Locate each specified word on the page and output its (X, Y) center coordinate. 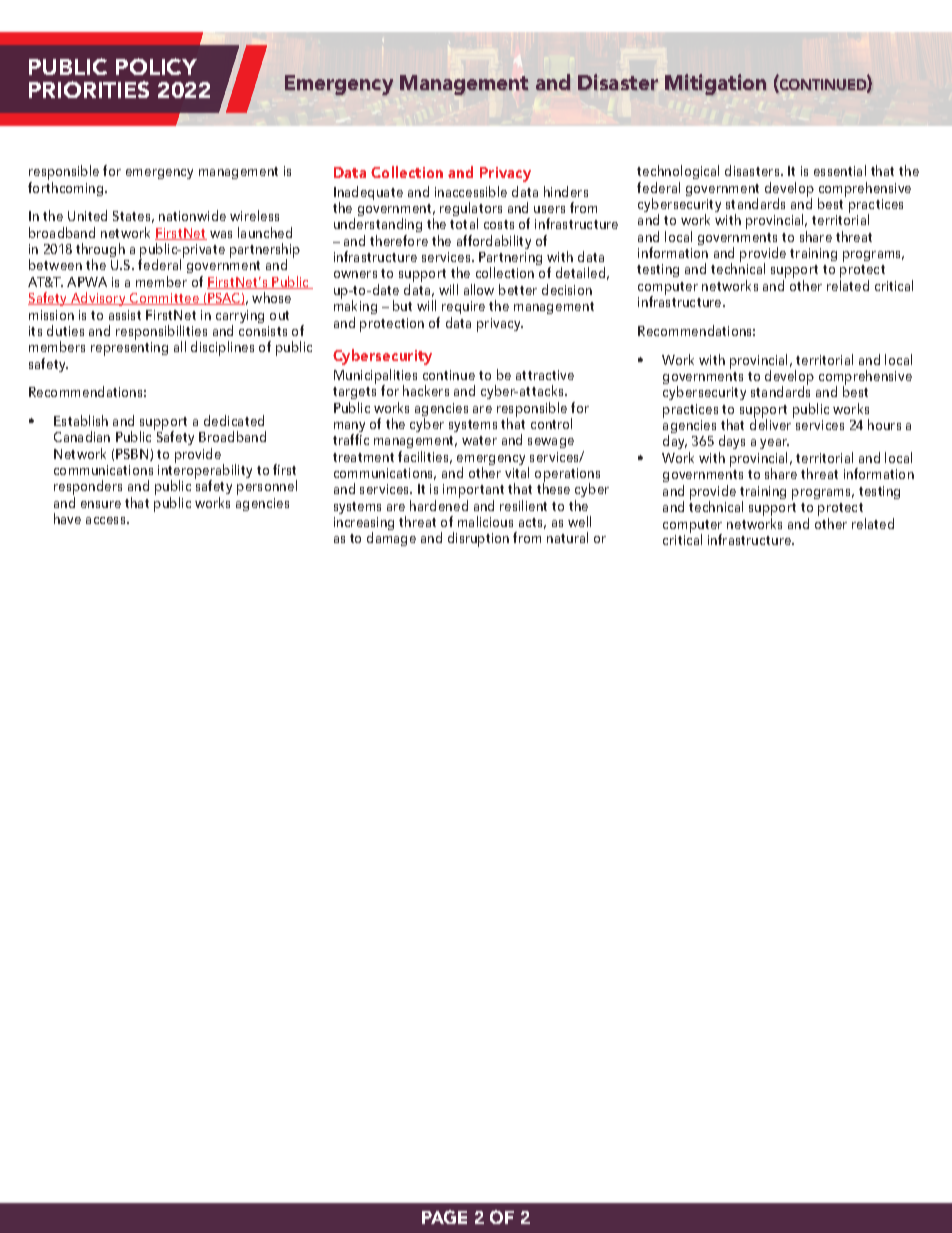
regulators (471, 211)
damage (391, 539)
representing (129, 349)
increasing (364, 525)
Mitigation (715, 84)
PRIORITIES (89, 89)
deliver (772, 423)
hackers (426, 390)
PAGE (444, 1217)
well (579, 521)
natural (567, 537)
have (67, 518)
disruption (478, 539)
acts (532, 523)
